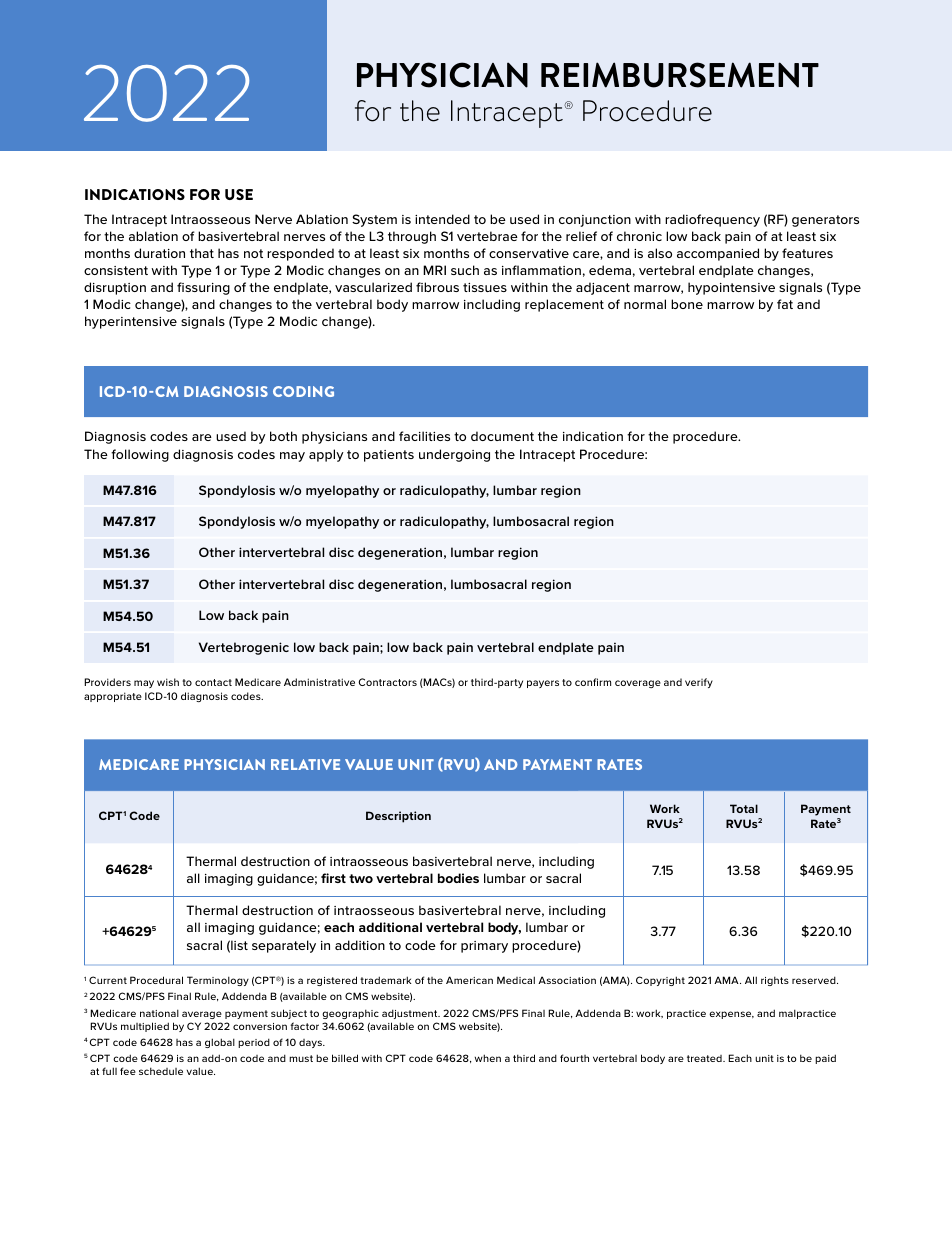 The width and height of the image is (952, 1233). Describe the element at coordinates (502, 436) in the image. I see `document` at that location.
